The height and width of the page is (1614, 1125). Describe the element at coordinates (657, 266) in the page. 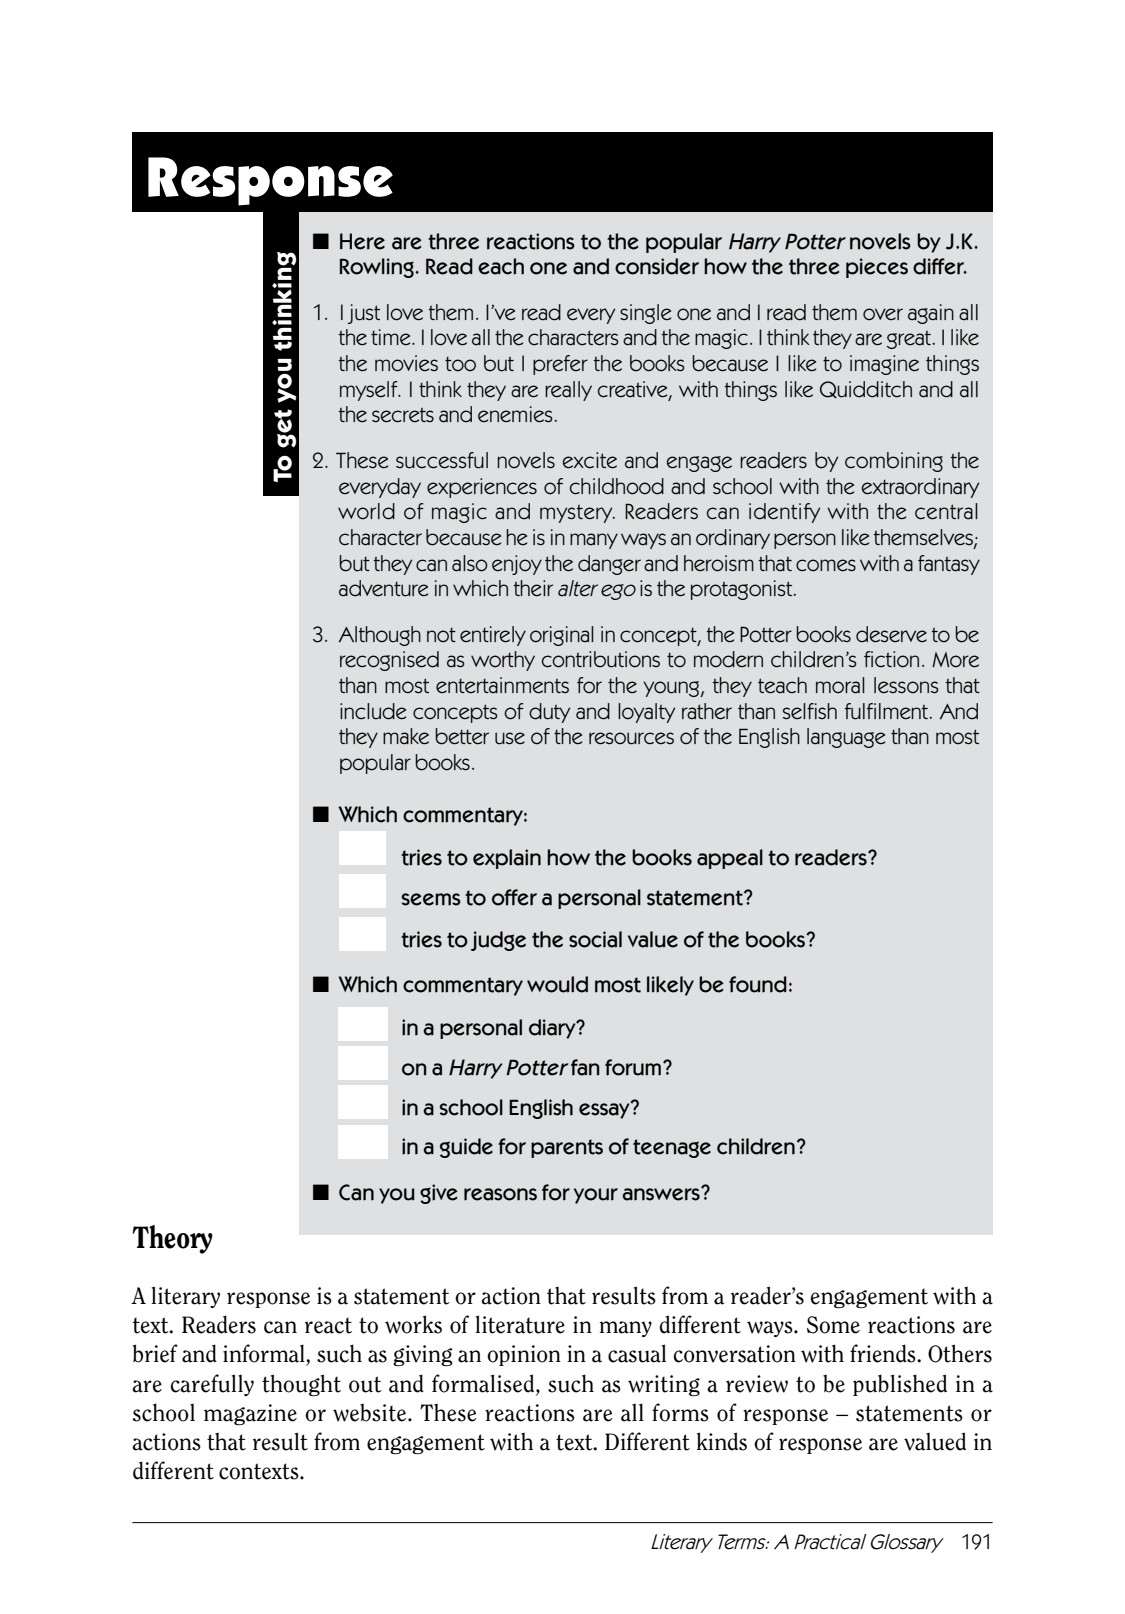

I see `consider` at that location.
